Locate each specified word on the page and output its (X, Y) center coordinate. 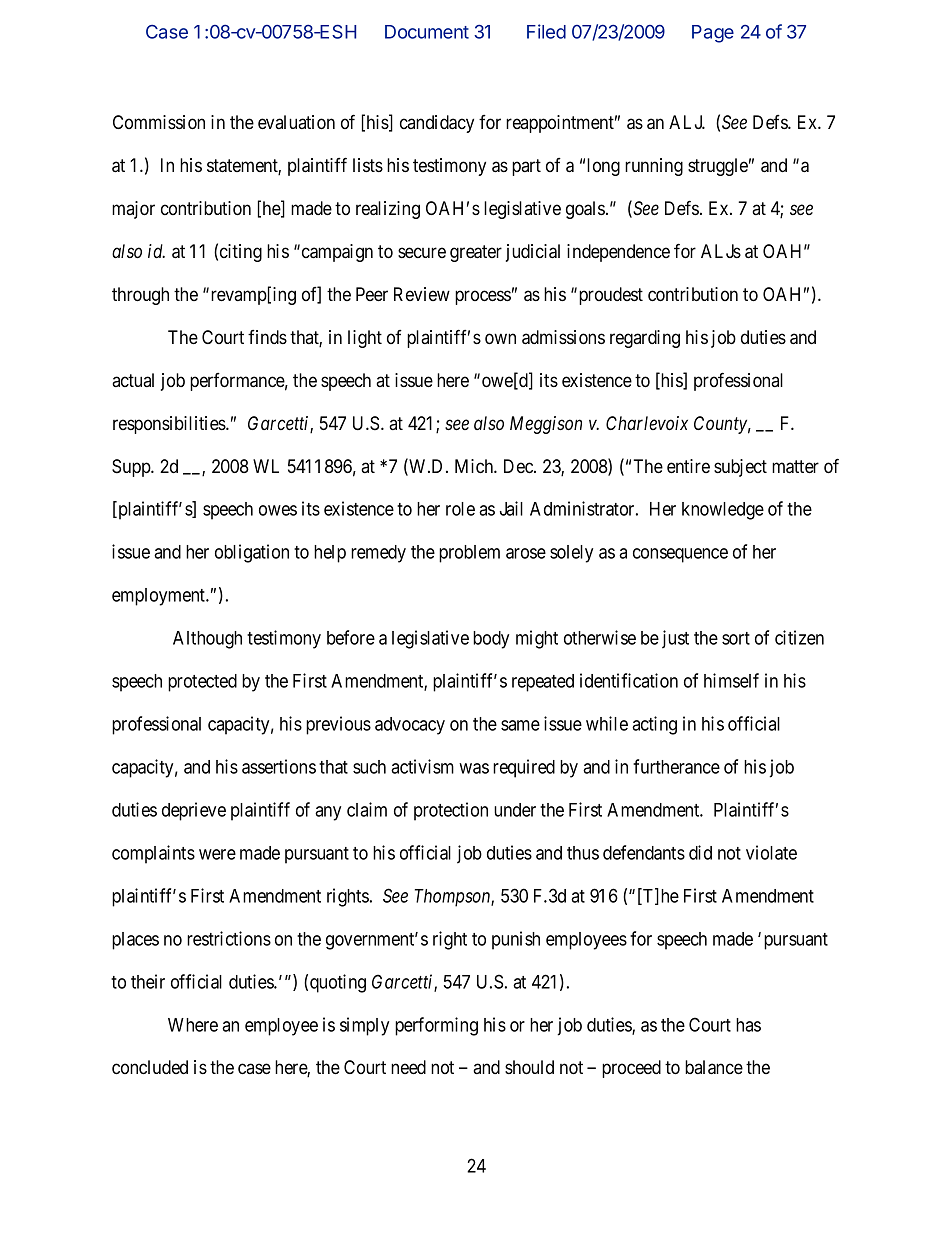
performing (436, 1026)
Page (713, 34)
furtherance (676, 766)
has (748, 1025)
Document (427, 32)
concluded (150, 1067)
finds (267, 337)
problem (469, 554)
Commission (159, 122)
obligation (252, 553)
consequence (680, 555)
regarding (645, 339)
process (483, 297)
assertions (279, 766)
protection (451, 811)
